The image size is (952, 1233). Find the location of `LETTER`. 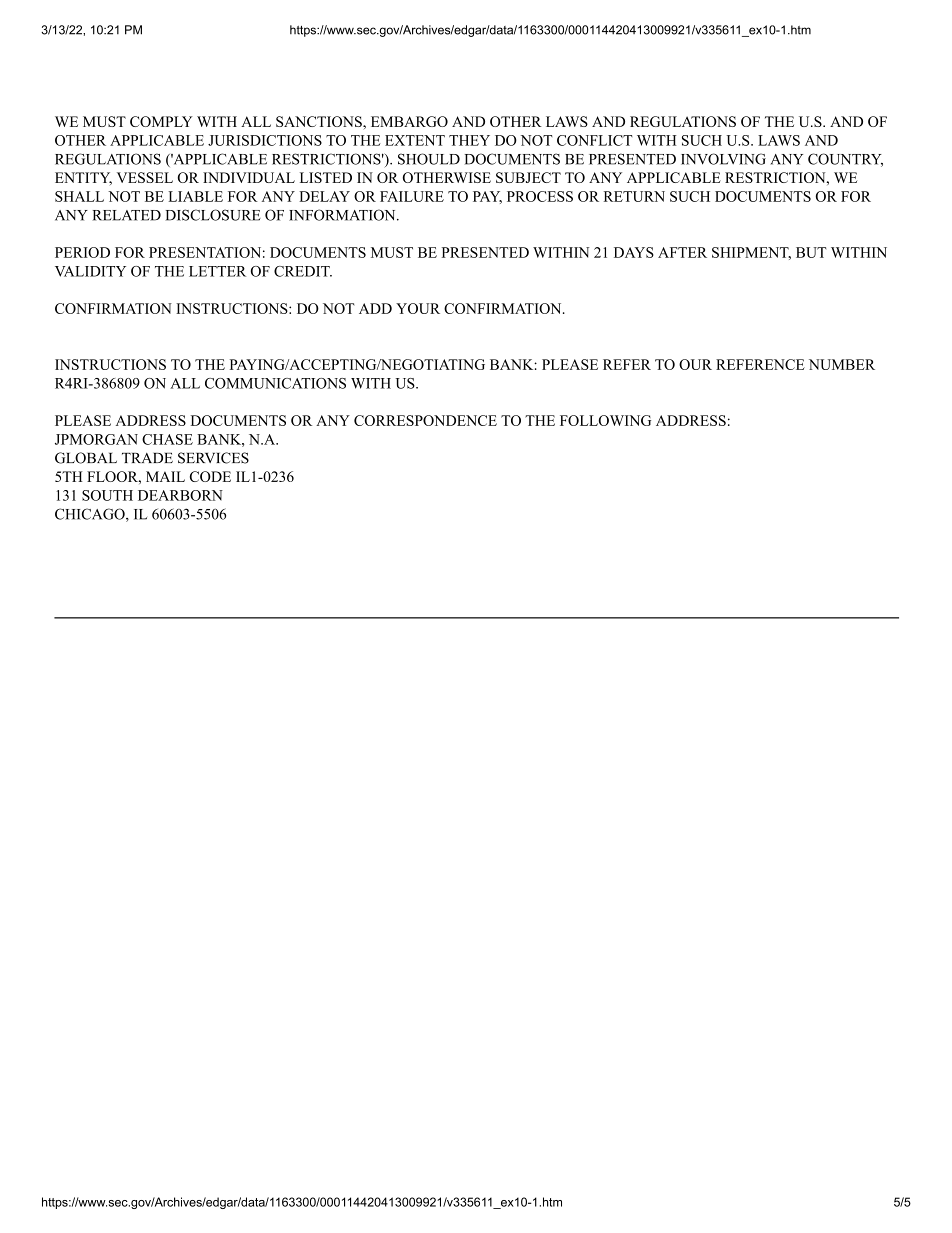

LETTER is located at coordinates (217, 271).
